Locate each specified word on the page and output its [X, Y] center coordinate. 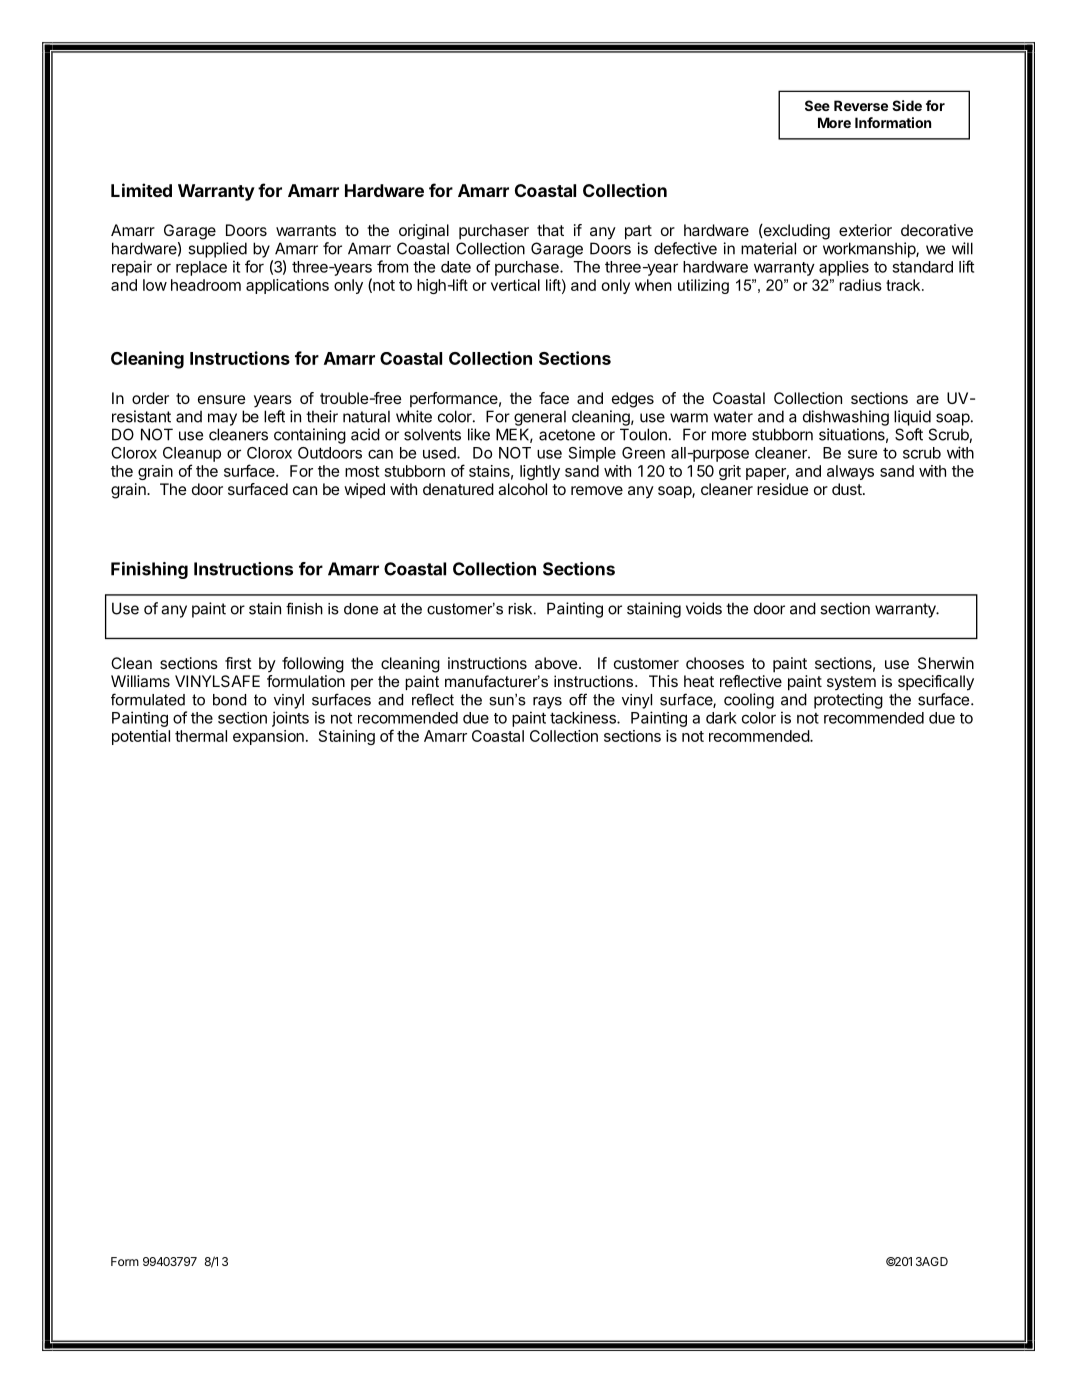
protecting [848, 701]
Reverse [861, 105]
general [540, 418]
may [222, 419]
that [550, 230]
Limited [141, 190]
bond [229, 700]
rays [547, 703]
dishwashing [846, 418]
